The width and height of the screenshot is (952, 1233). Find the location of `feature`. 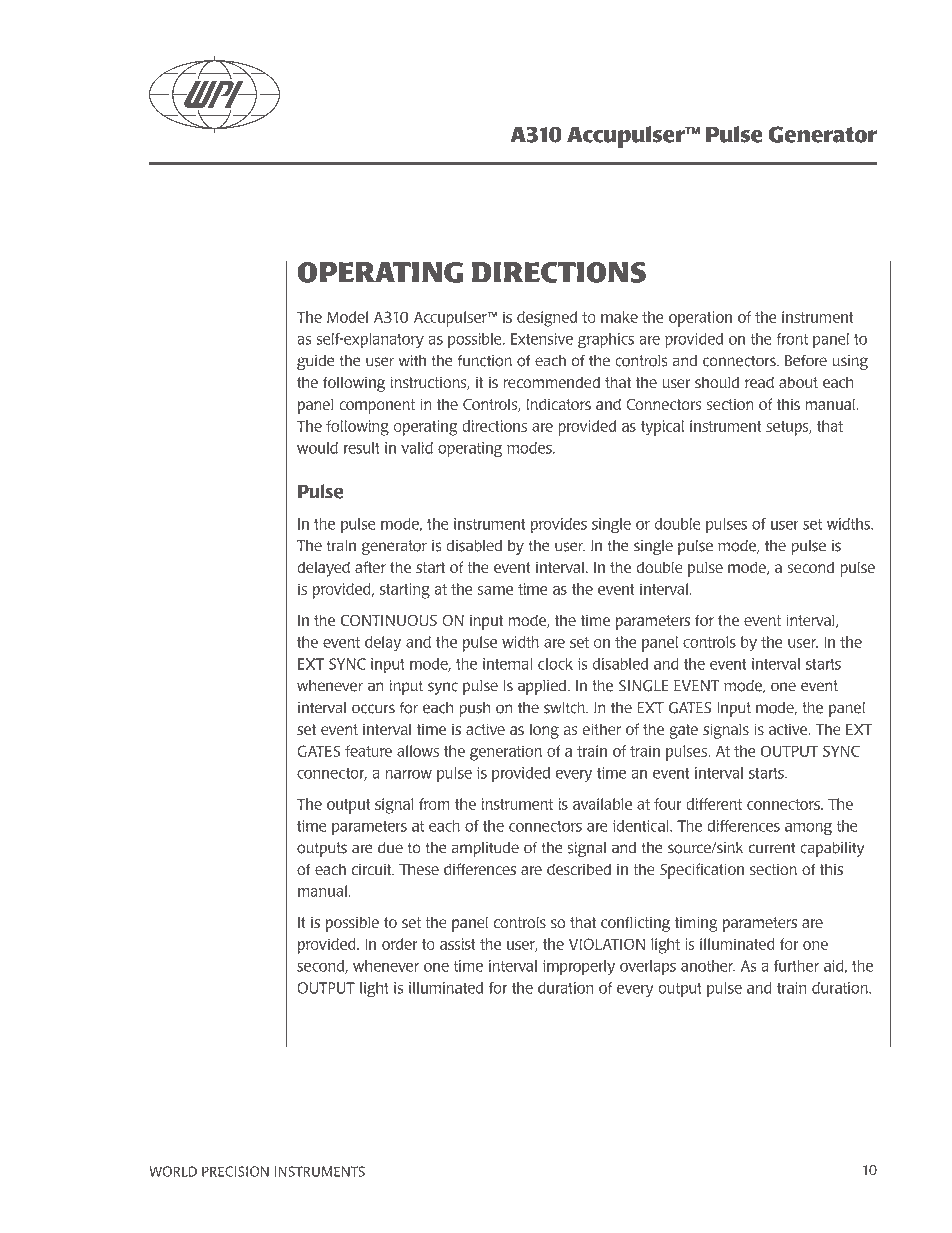

feature is located at coordinates (368, 751).
